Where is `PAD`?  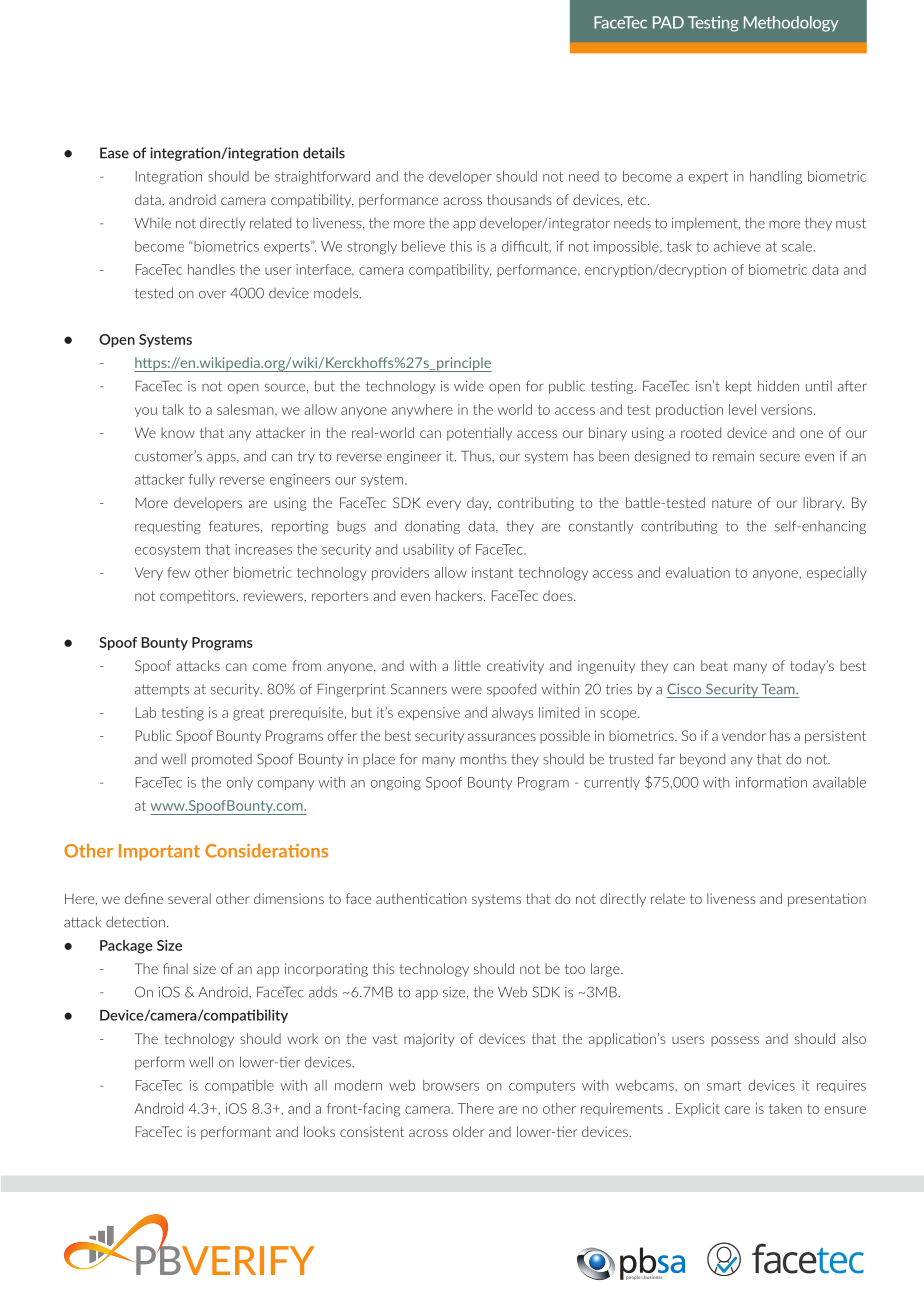 PAD is located at coordinates (668, 22).
